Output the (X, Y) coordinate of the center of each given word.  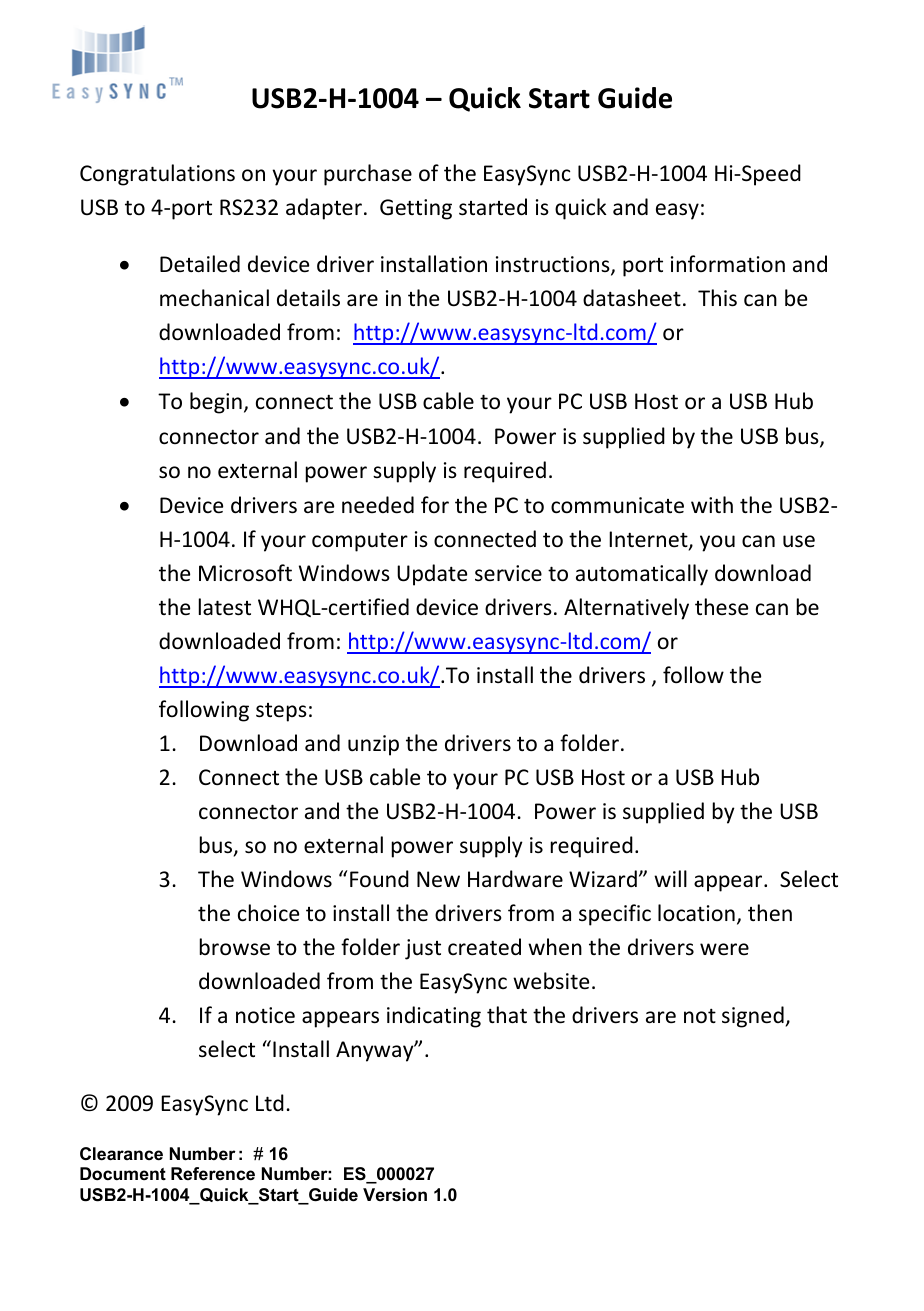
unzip (373, 745)
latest (225, 607)
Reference (213, 1174)
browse (235, 947)
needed (378, 505)
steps (281, 712)
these (721, 607)
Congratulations (157, 175)
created (484, 947)
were (724, 949)
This (717, 298)
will (670, 878)
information (728, 263)
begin (216, 403)
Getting (416, 209)
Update (432, 575)
